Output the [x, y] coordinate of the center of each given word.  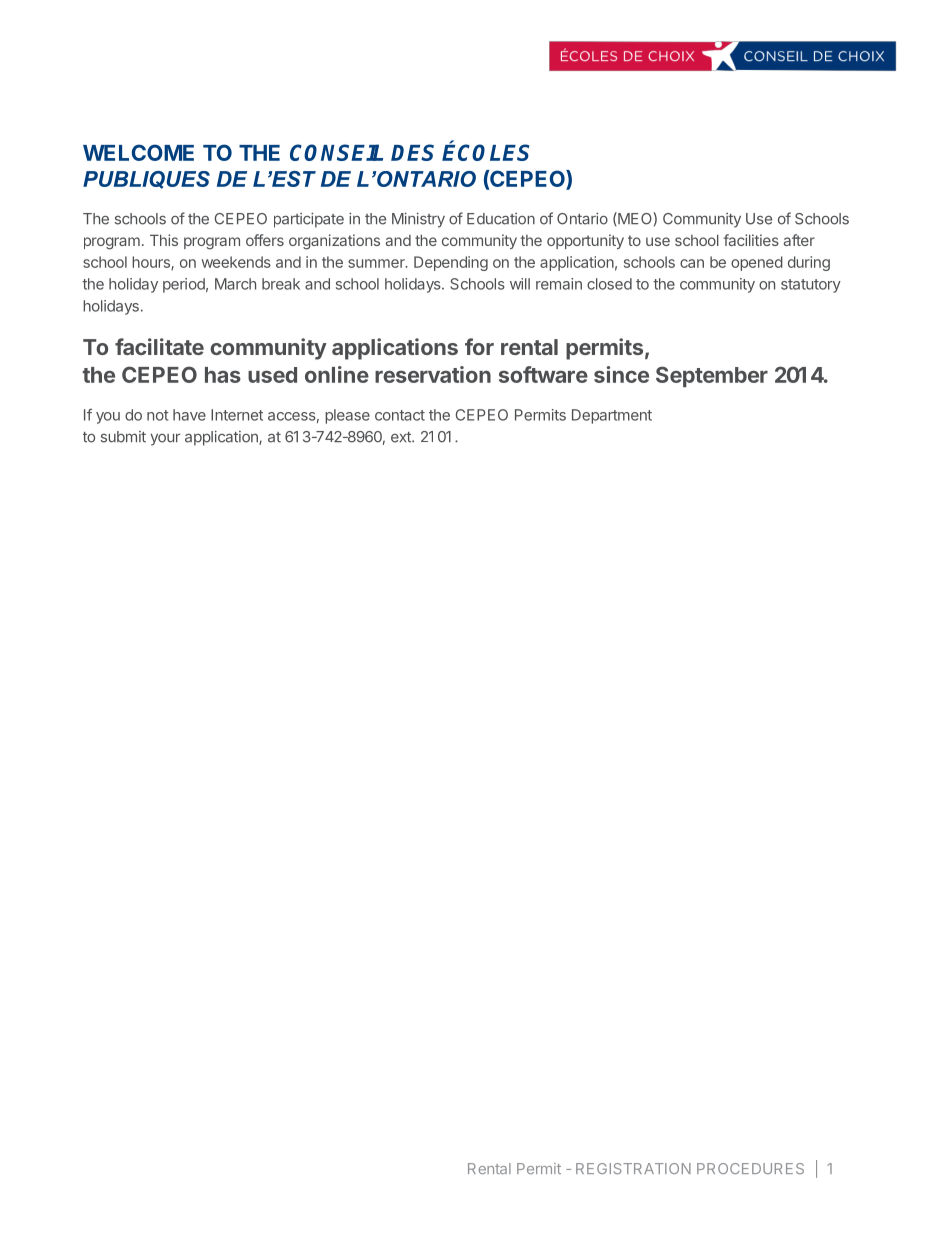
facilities [751, 240]
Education [501, 219]
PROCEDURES [750, 1168]
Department [612, 416]
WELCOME [138, 152]
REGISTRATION [633, 1168]
